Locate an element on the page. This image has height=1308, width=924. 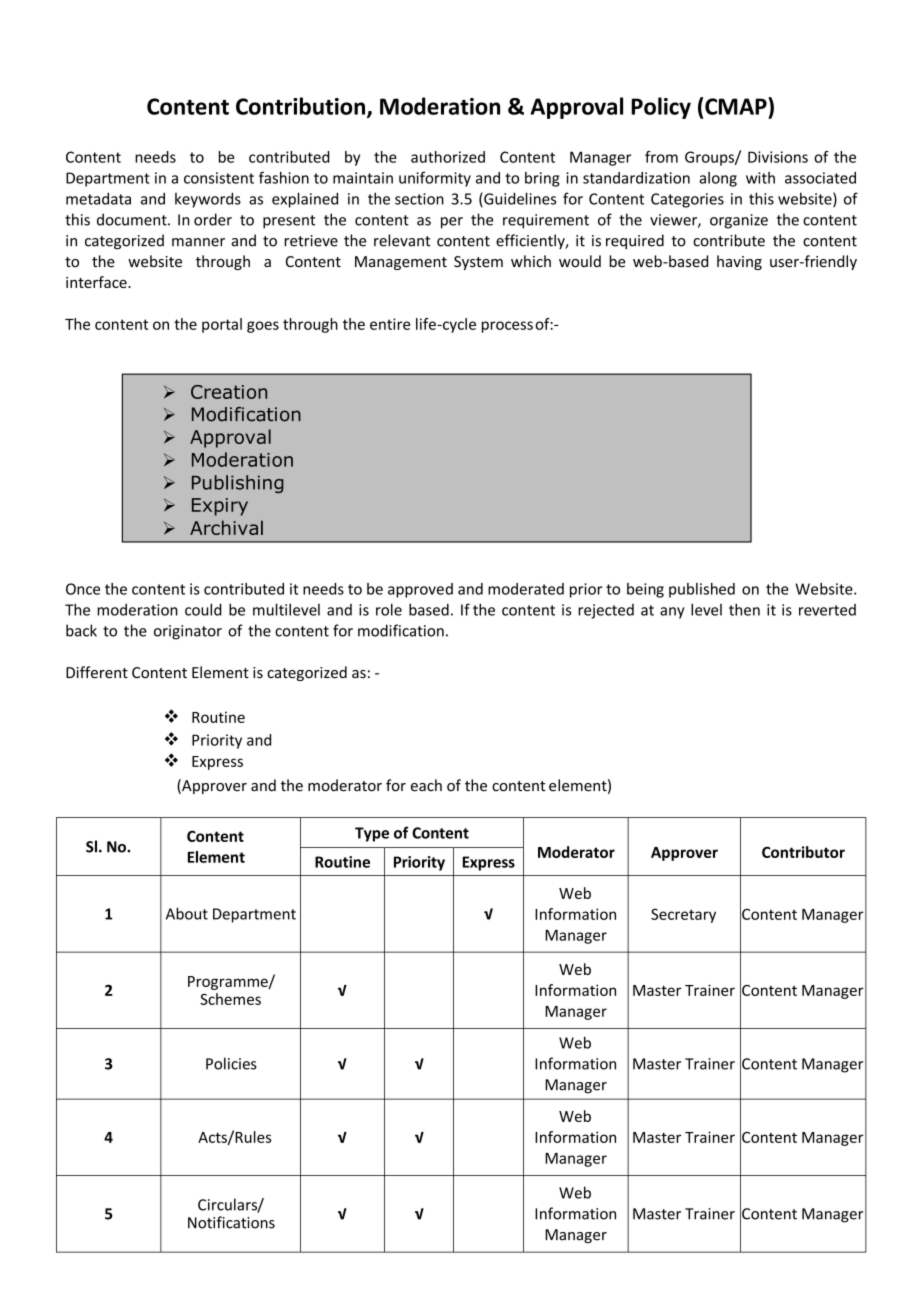
consistent is located at coordinates (219, 178).
